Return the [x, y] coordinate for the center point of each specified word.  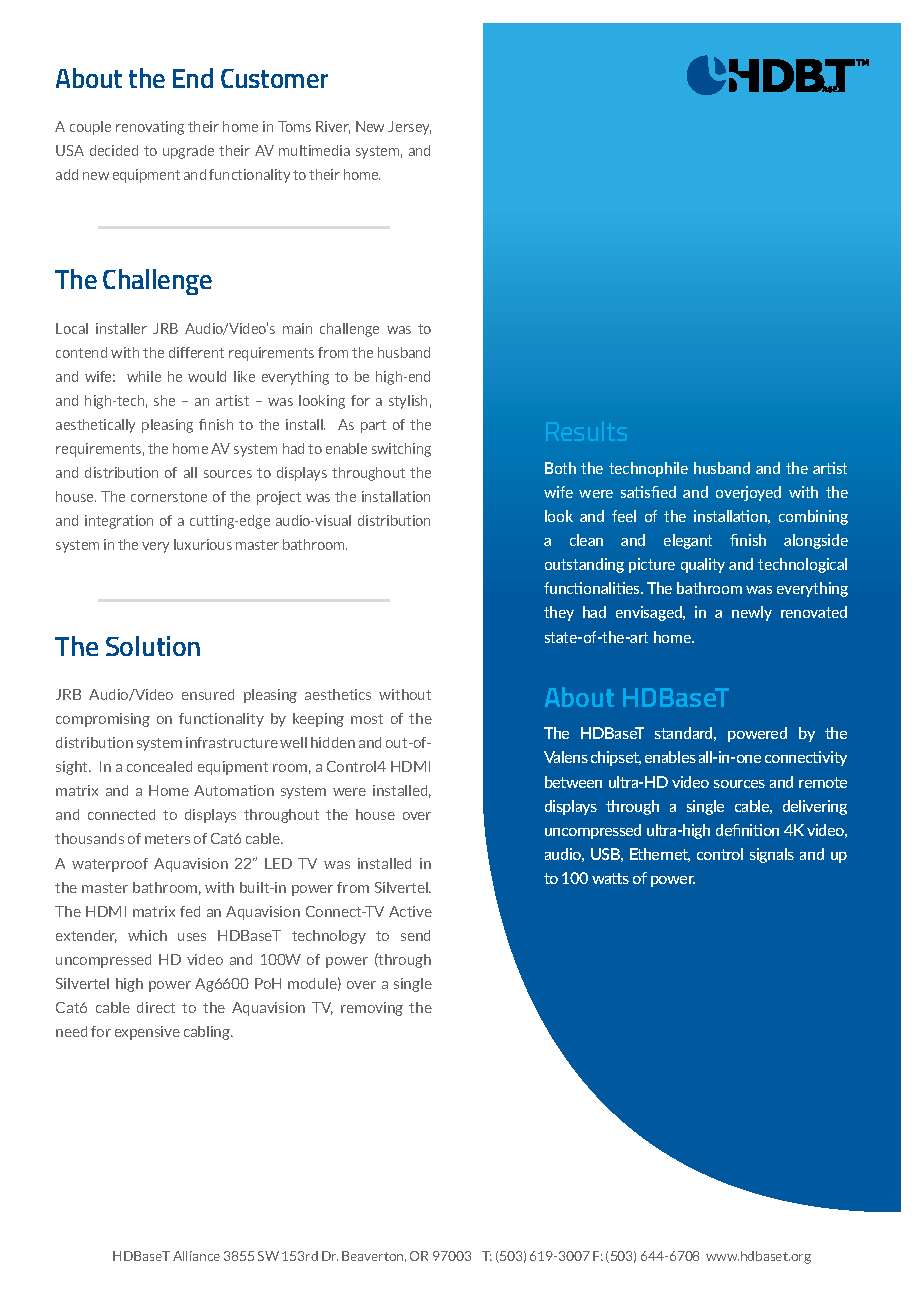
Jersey [409, 128]
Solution [153, 646]
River [333, 127]
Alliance [196, 1256]
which [147, 935]
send [415, 935]
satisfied [648, 492]
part [373, 426]
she [164, 400]
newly [752, 613]
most [367, 719]
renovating [150, 128]
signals [772, 855]
